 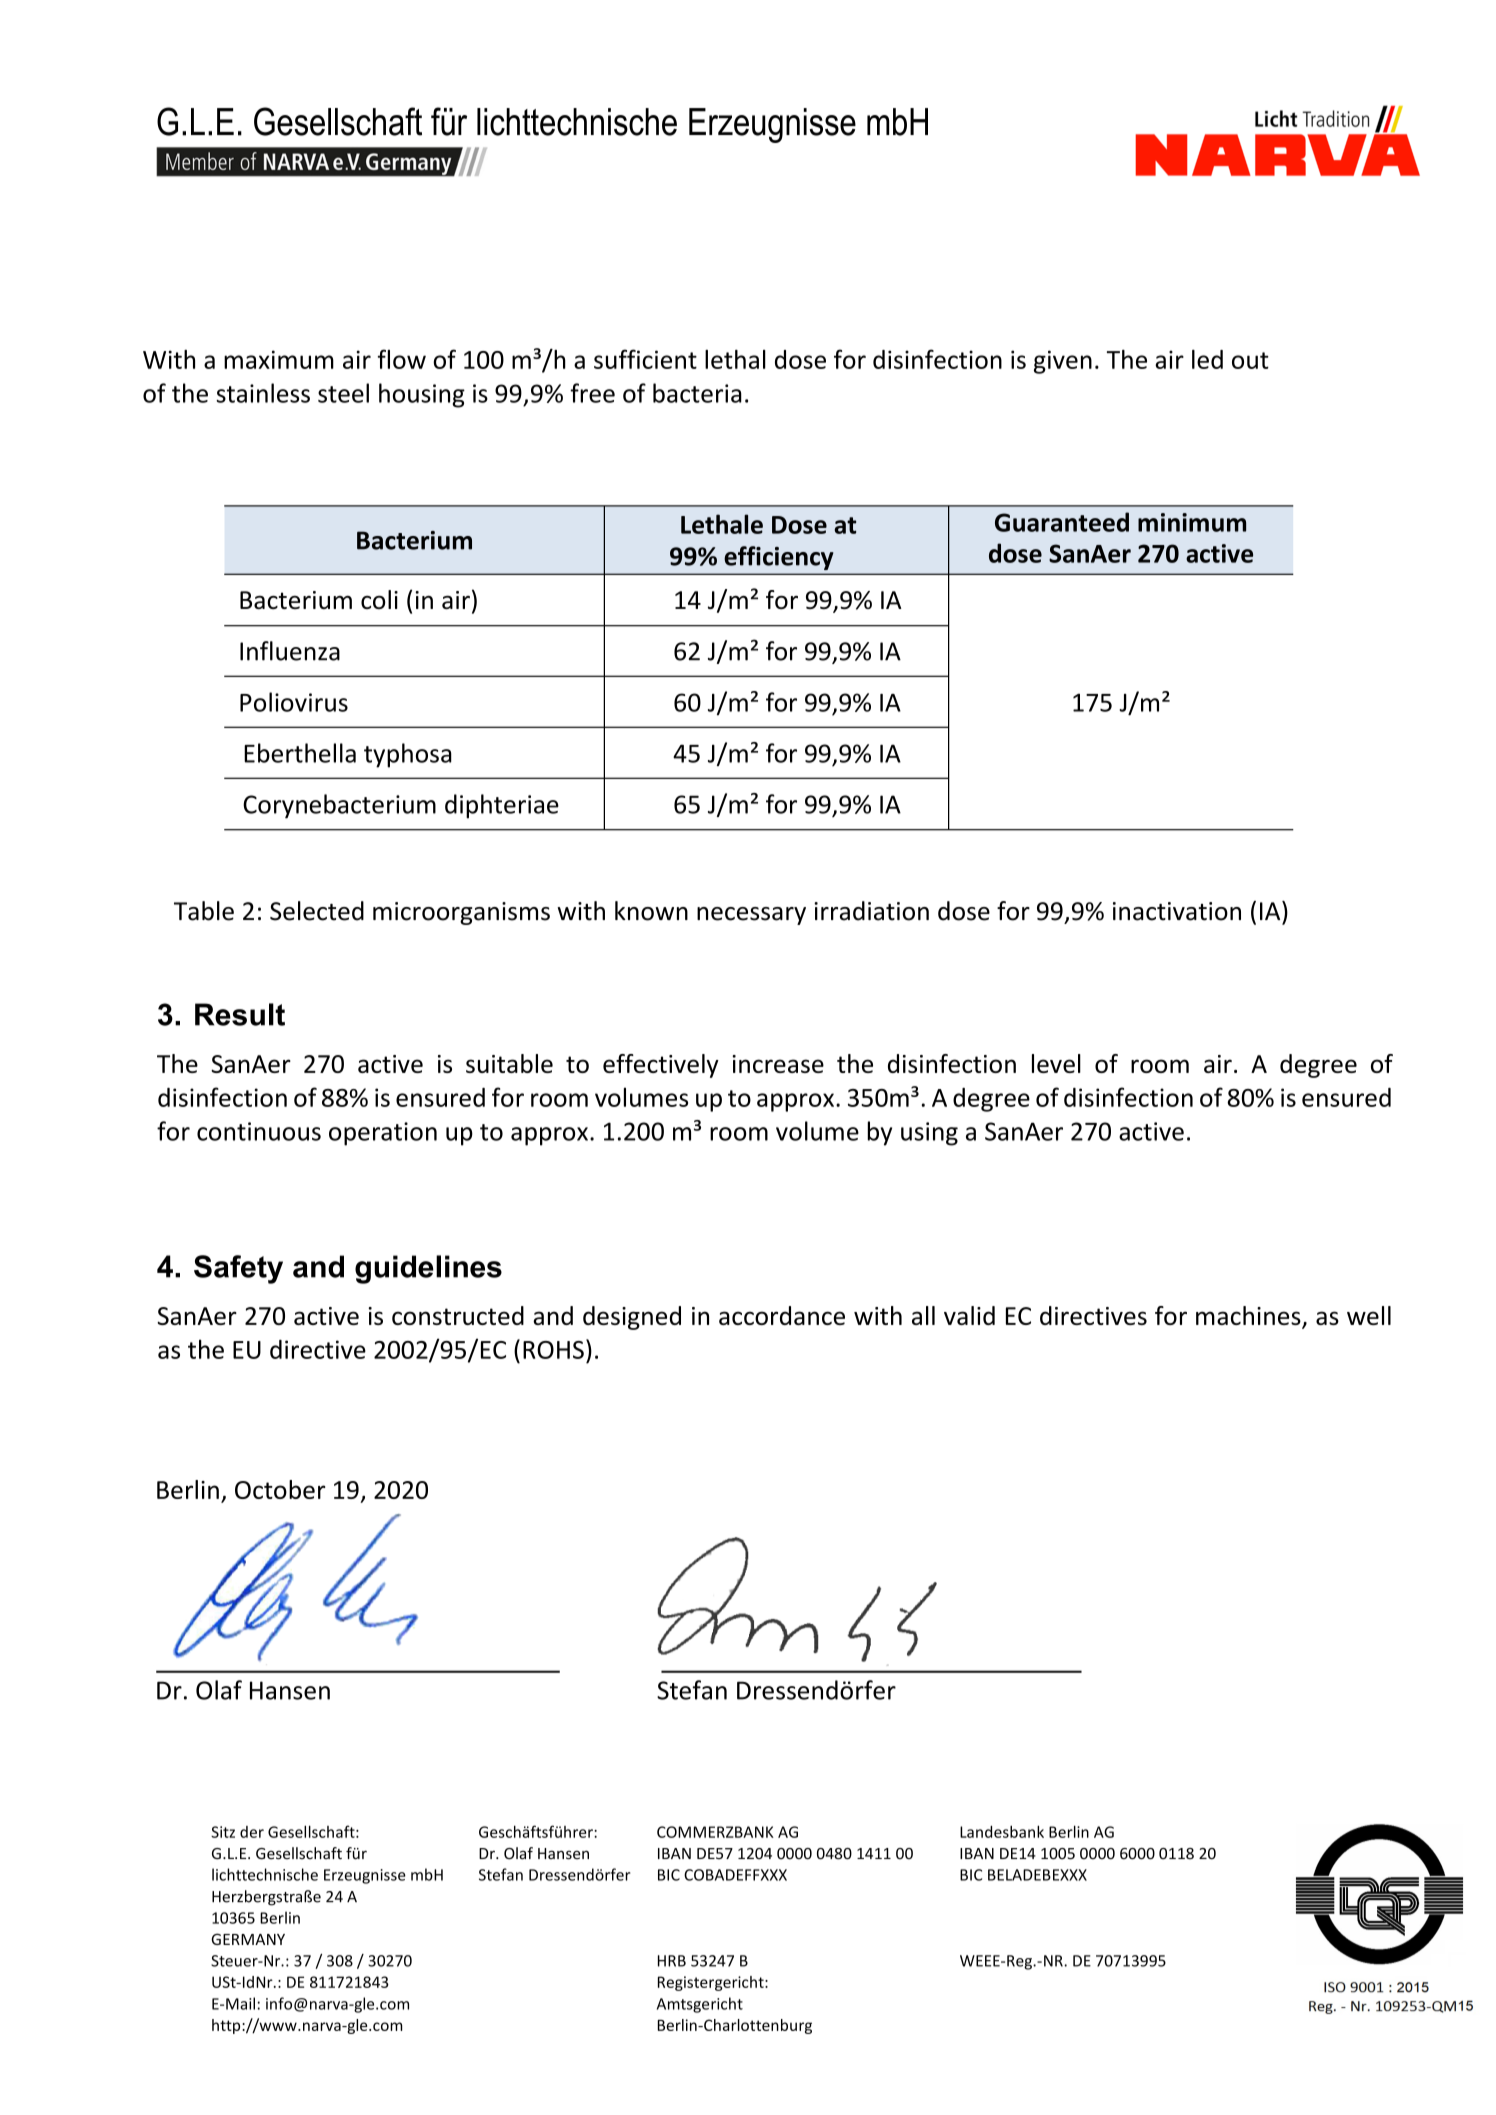 What do you see at coordinates (1056, 1063) in the screenshot?
I see `level` at bounding box center [1056, 1063].
